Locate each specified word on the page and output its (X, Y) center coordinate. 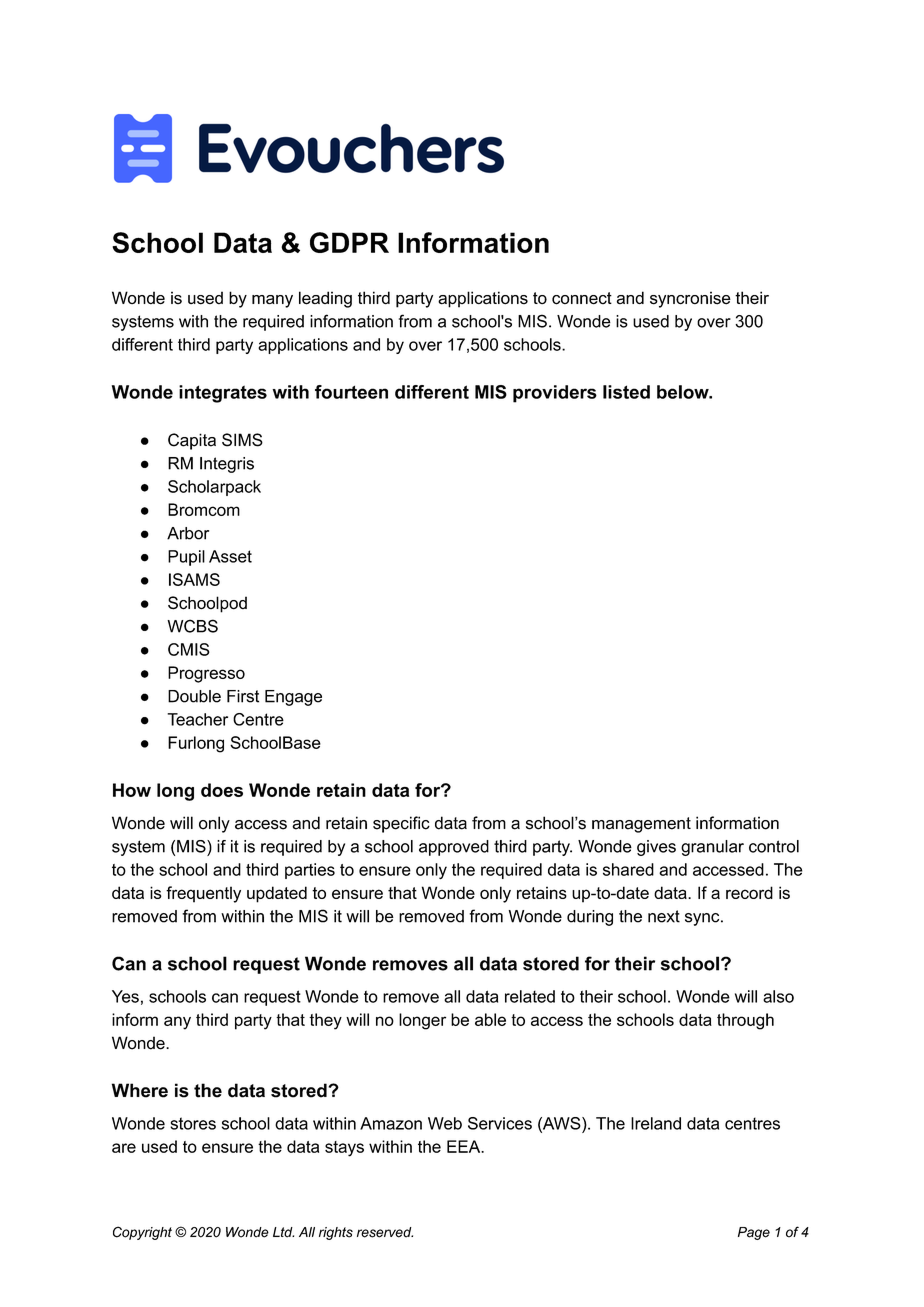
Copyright (142, 1233)
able (490, 1019)
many (272, 301)
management (641, 825)
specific (401, 824)
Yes (125, 996)
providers (555, 394)
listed (626, 392)
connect (582, 298)
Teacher (197, 719)
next (664, 916)
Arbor (188, 533)
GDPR (349, 242)
